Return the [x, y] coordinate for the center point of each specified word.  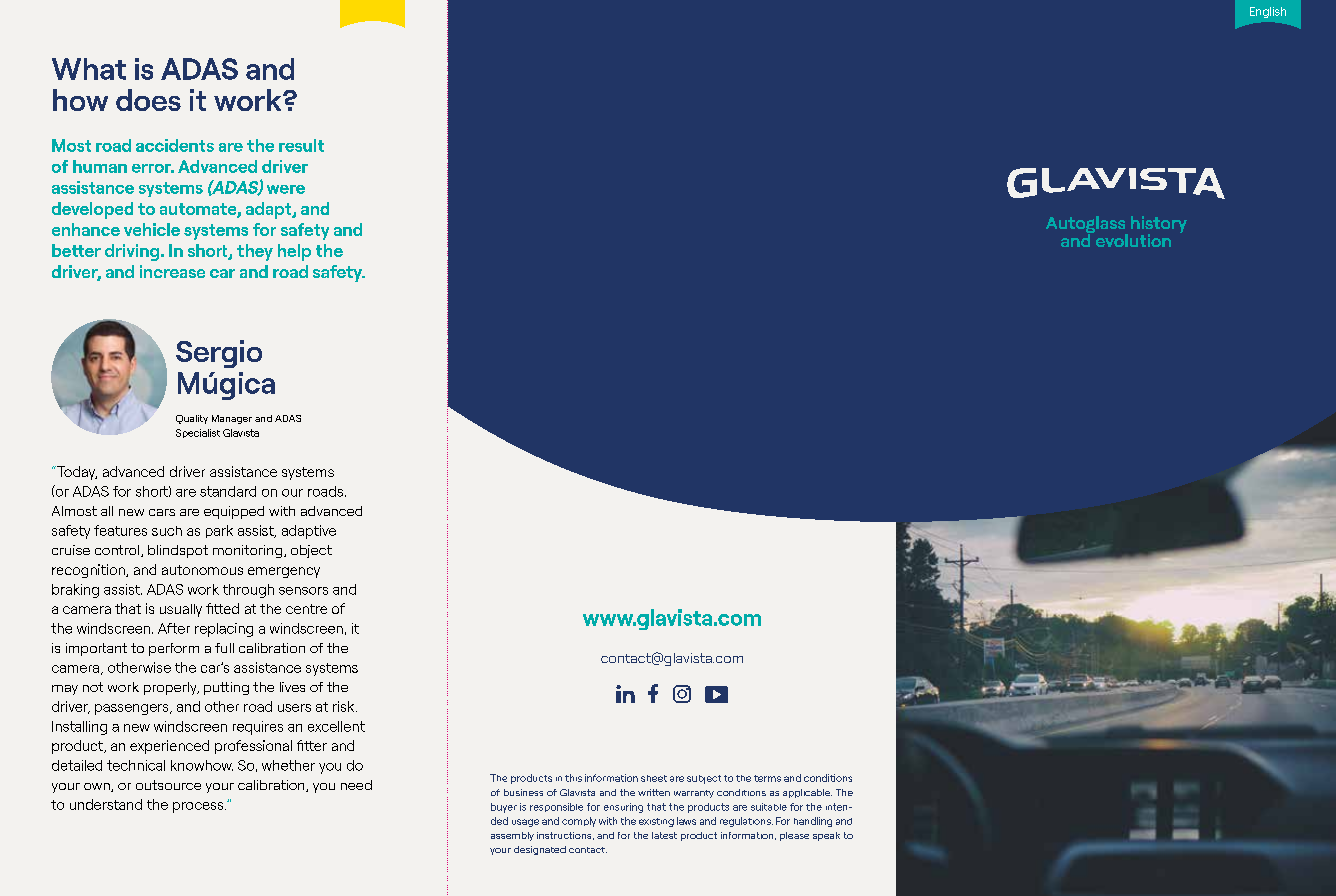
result [301, 145]
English [1268, 12]
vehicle [152, 229]
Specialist [198, 433]
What [89, 69]
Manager [232, 419]
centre [306, 609]
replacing [224, 630]
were [286, 189]
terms [767, 778]
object [311, 551]
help [294, 252]
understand [106, 804]
